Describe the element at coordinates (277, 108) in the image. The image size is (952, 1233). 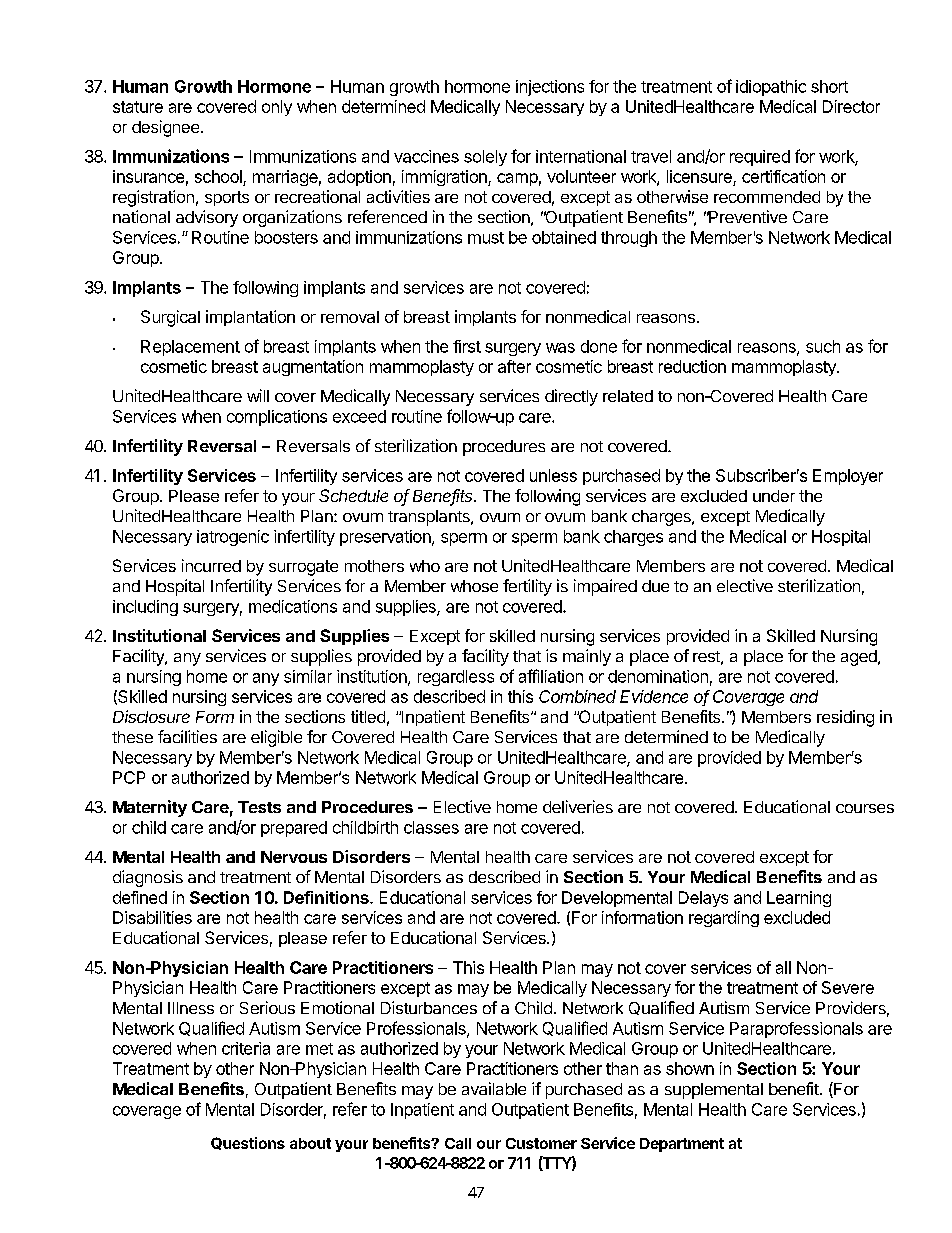
I see `only` at that location.
